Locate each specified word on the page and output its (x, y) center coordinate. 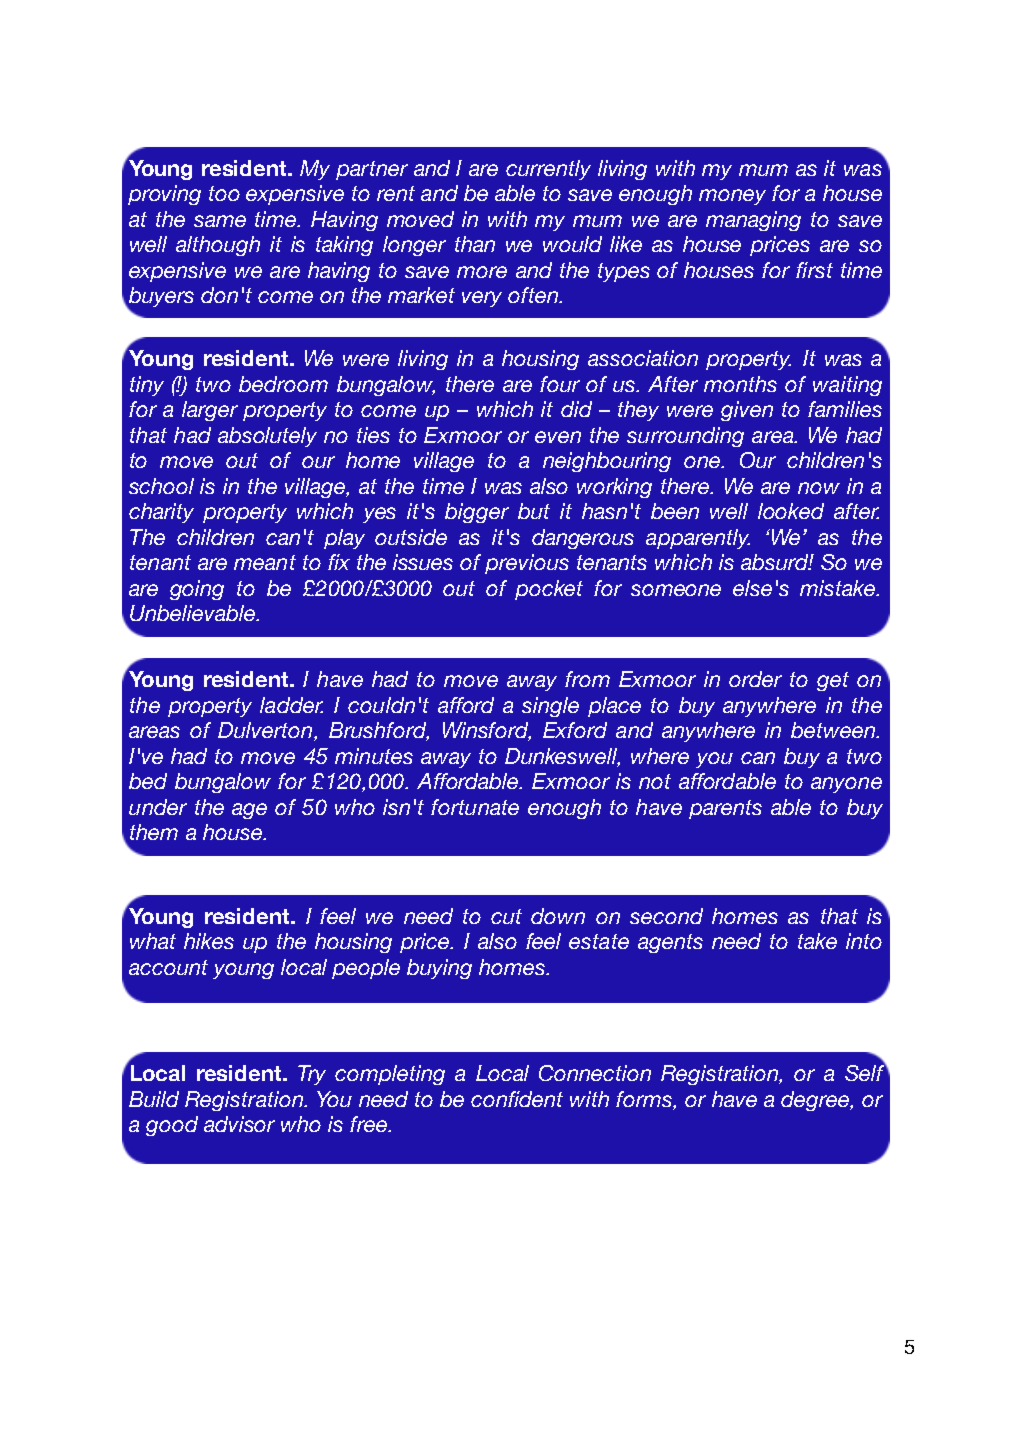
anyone (846, 785)
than (475, 244)
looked (791, 511)
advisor (239, 1124)
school (161, 486)
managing (753, 221)
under (158, 807)
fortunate (475, 807)
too (224, 193)
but (534, 511)
